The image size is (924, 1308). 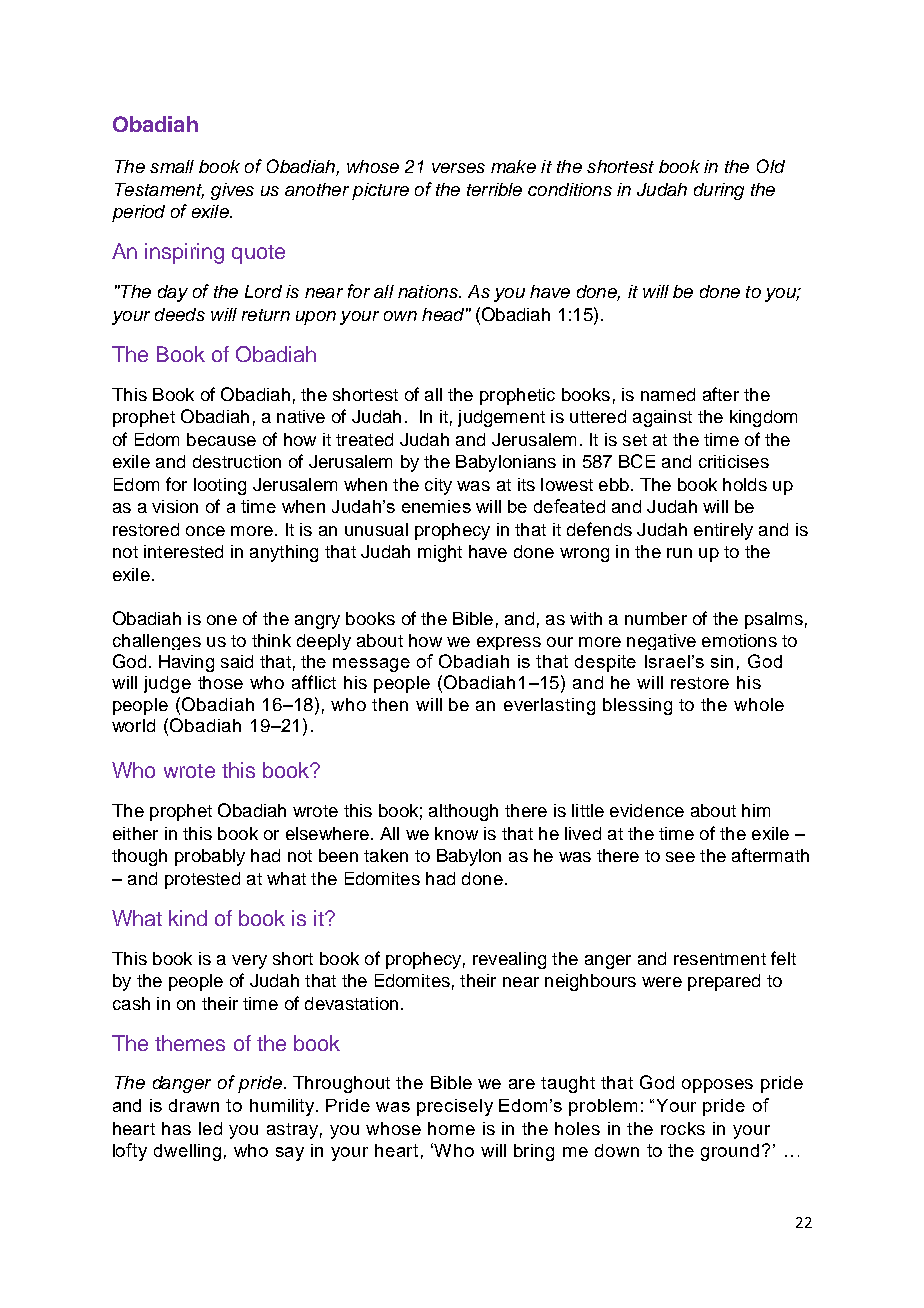 I want to click on express, so click(x=509, y=643).
